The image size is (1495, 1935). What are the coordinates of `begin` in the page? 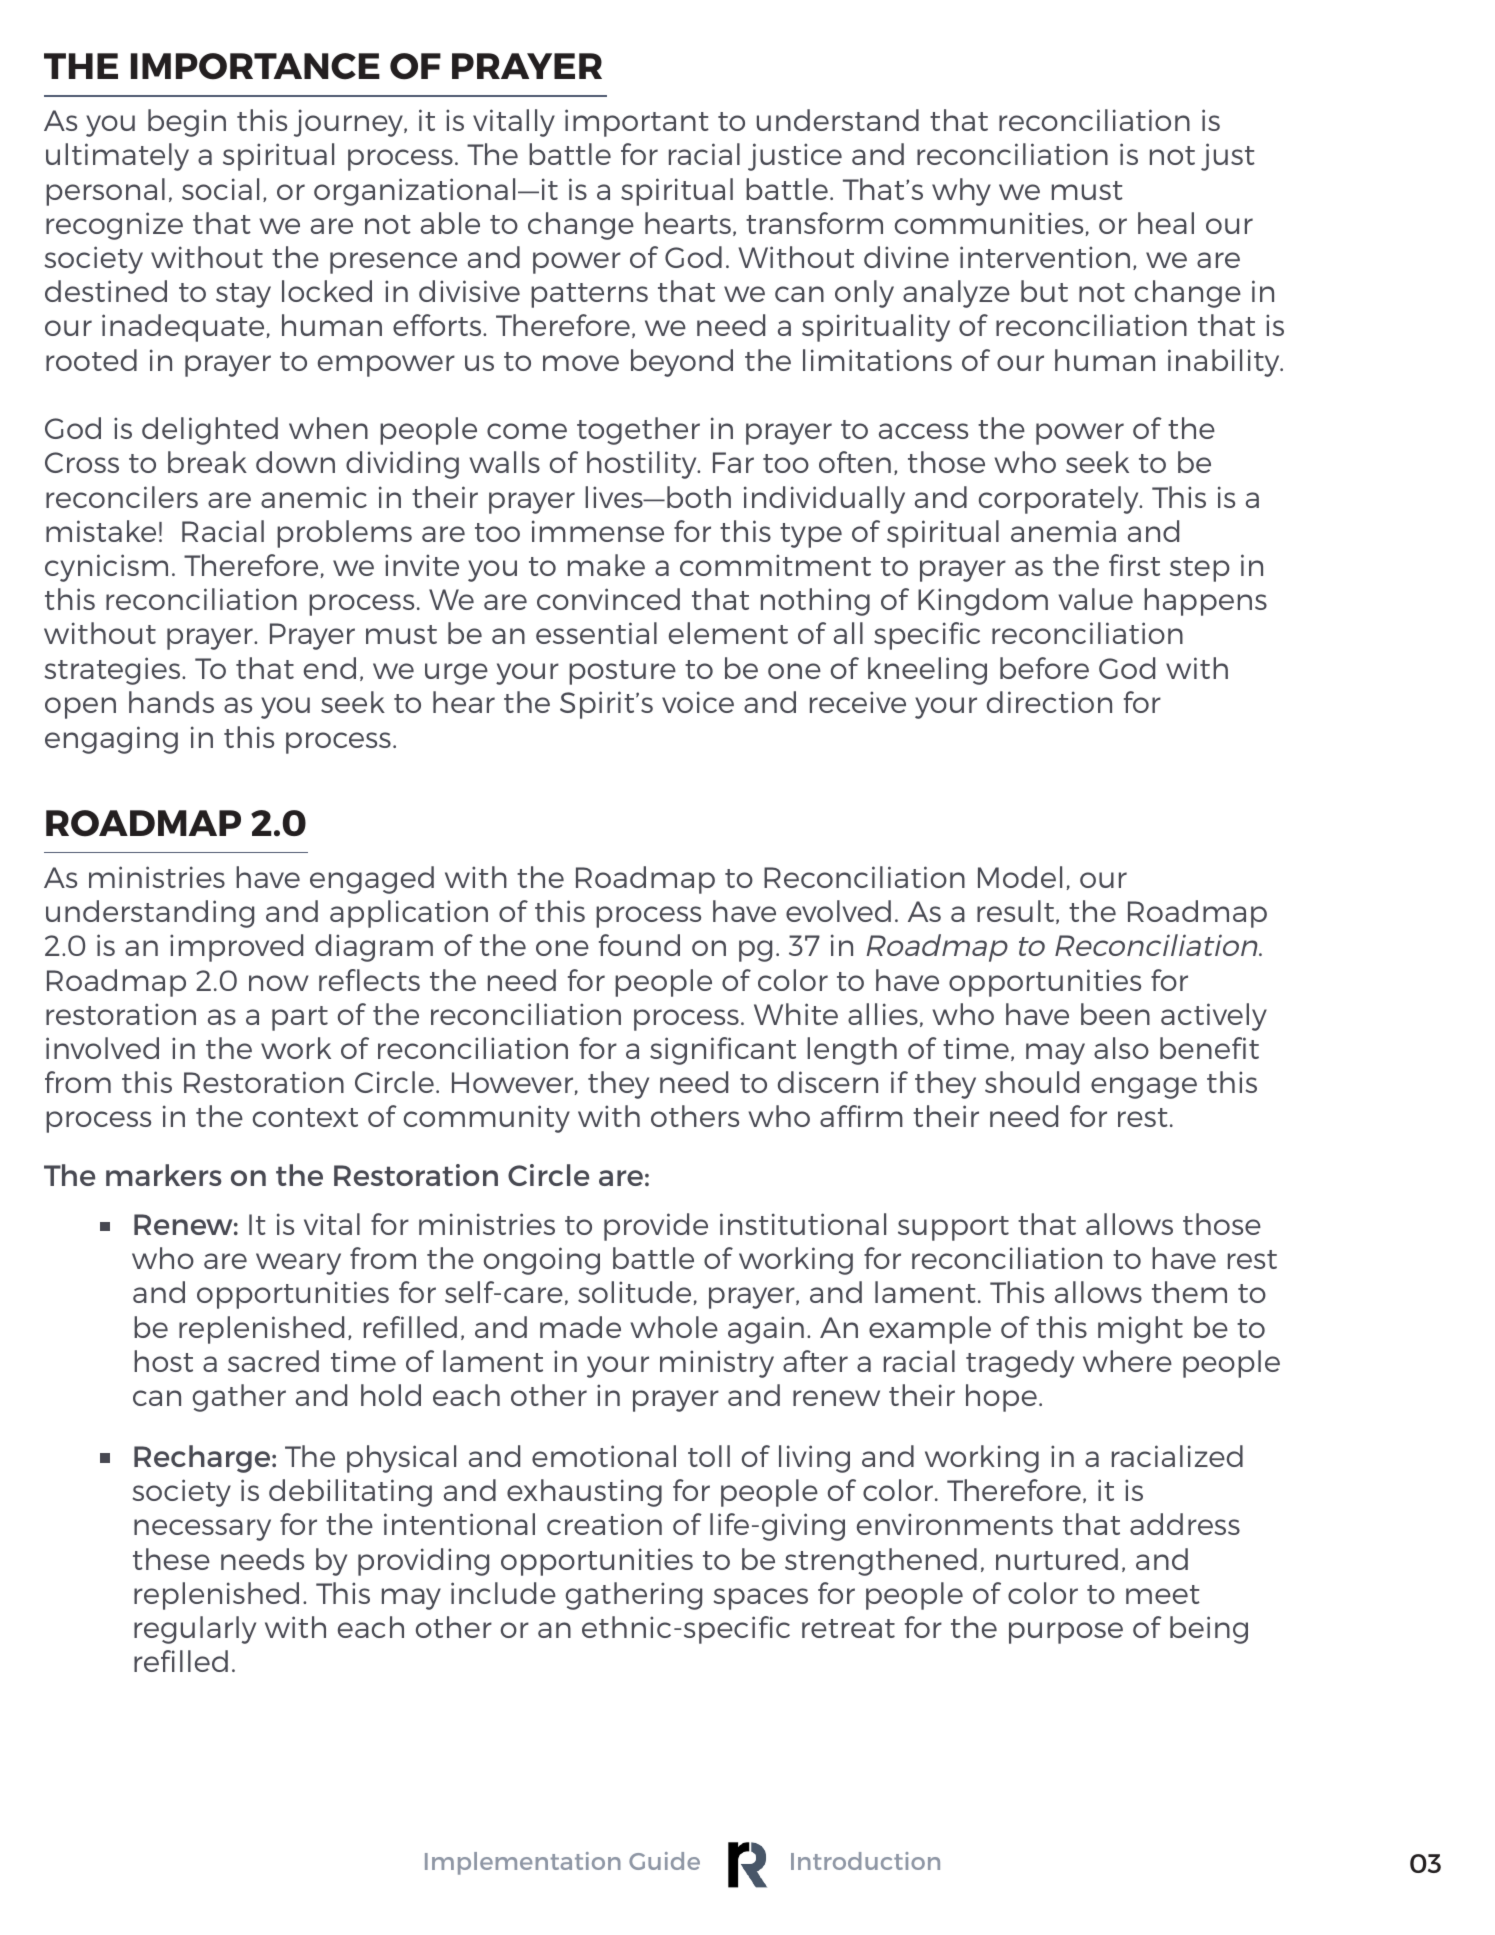 It's located at (187, 123).
